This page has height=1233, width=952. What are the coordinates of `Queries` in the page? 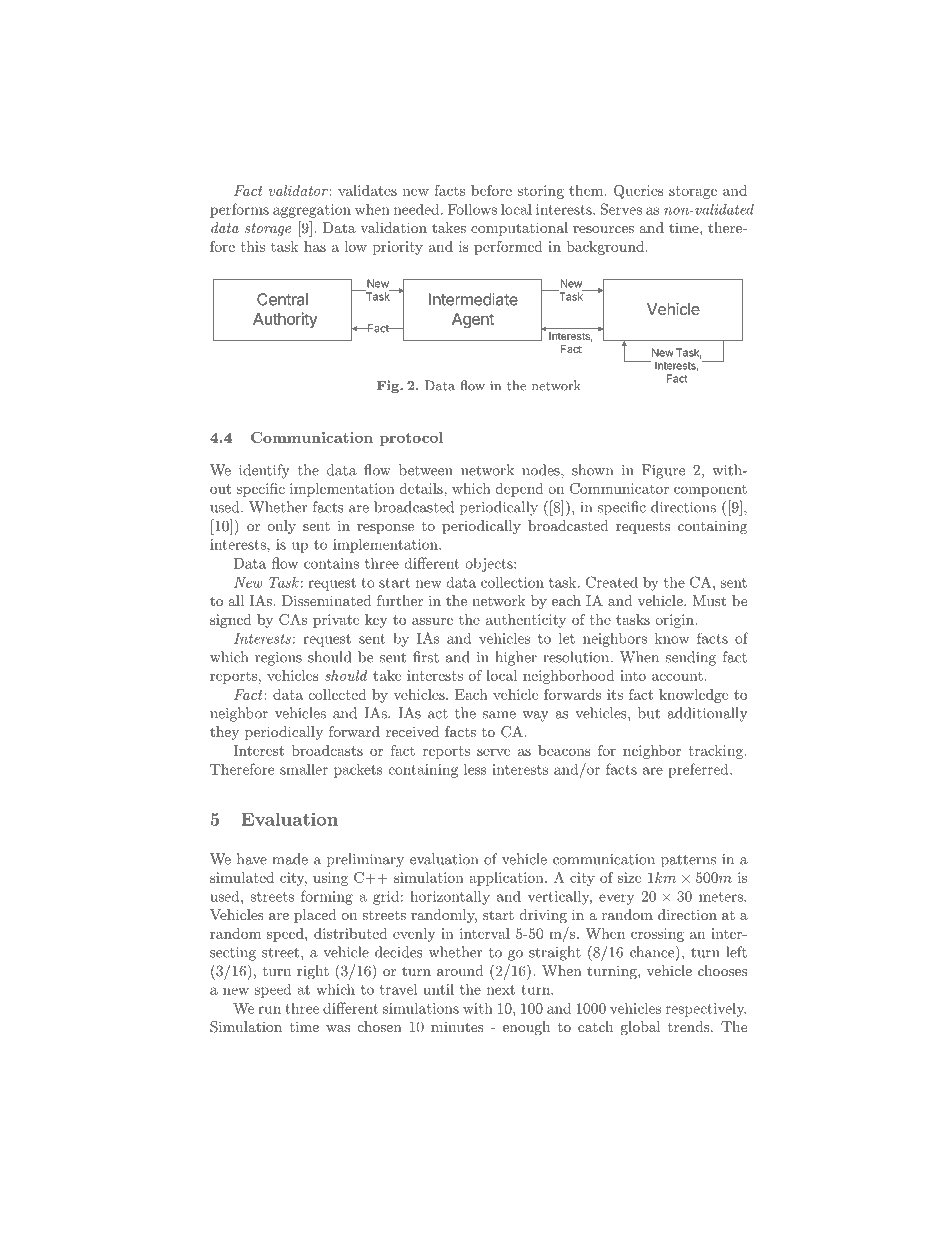 It's located at (639, 192).
